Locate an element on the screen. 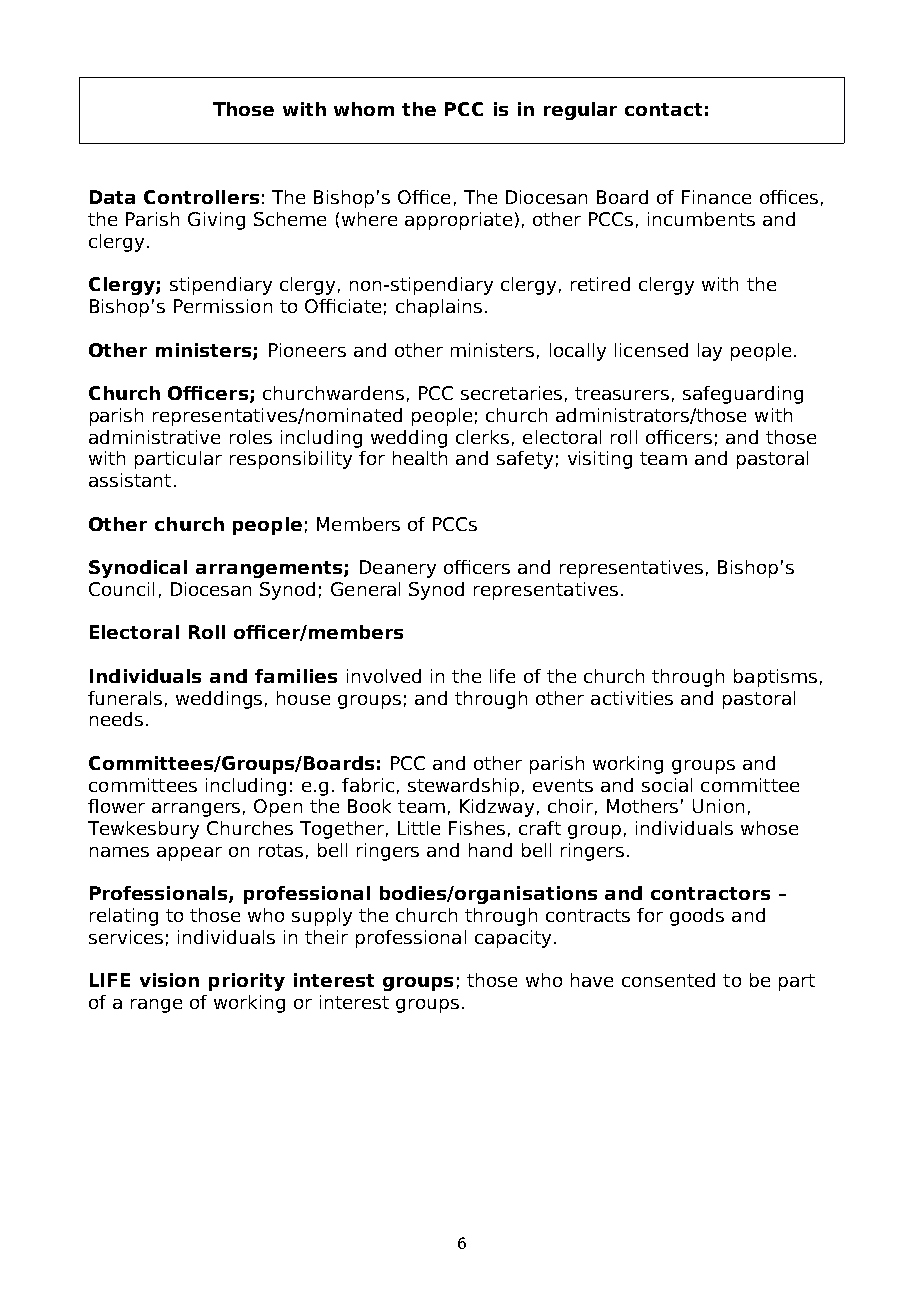 Image resolution: width=924 pixels, height=1308 pixels. vision is located at coordinates (169, 980).
